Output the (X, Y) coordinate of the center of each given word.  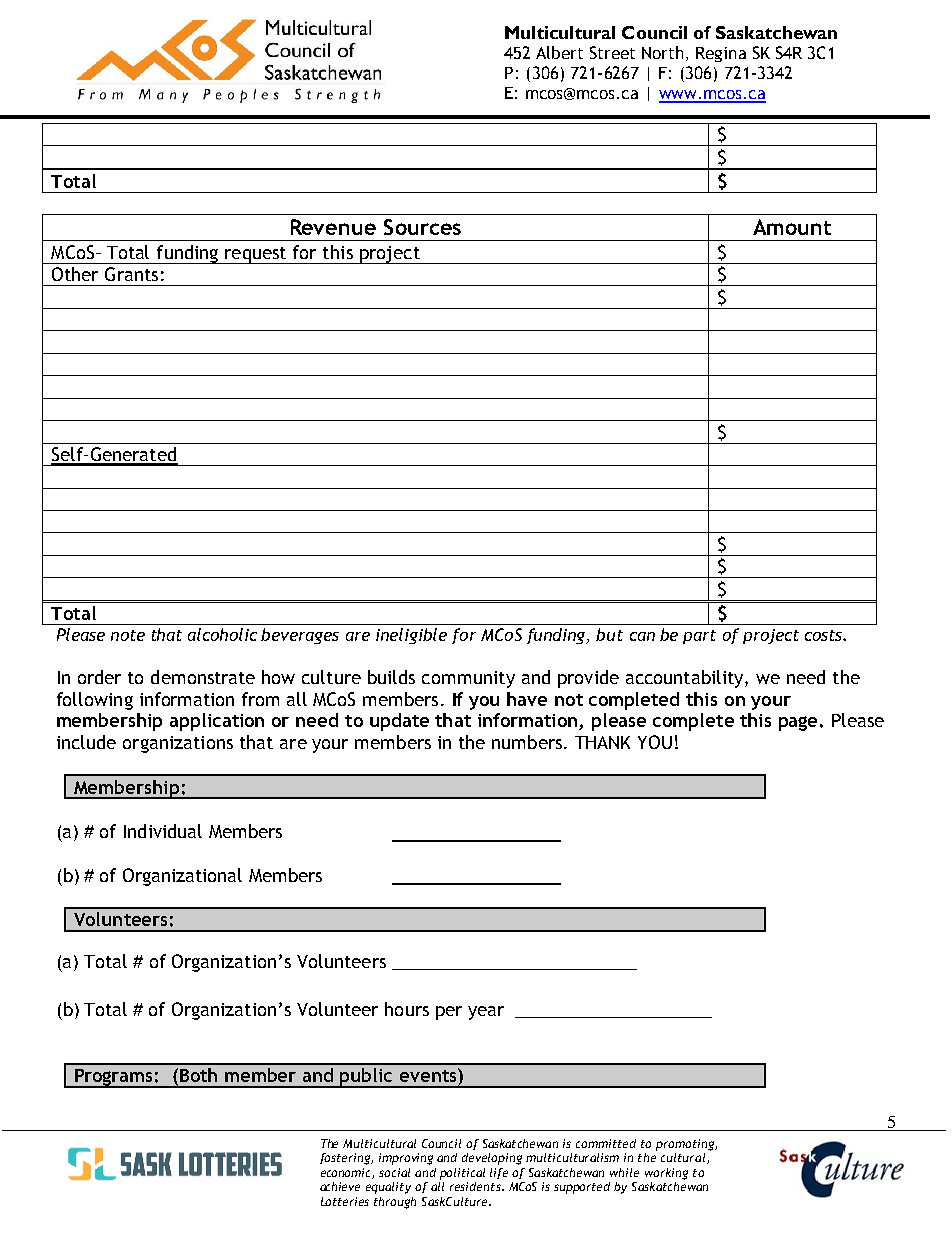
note (128, 635)
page (798, 723)
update (399, 722)
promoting (686, 1145)
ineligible (411, 636)
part (699, 637)
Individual (163, 831)
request (256, 255)
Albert (559, 52)
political (462, 1174)
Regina (721, 54)
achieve (340, 1186)
